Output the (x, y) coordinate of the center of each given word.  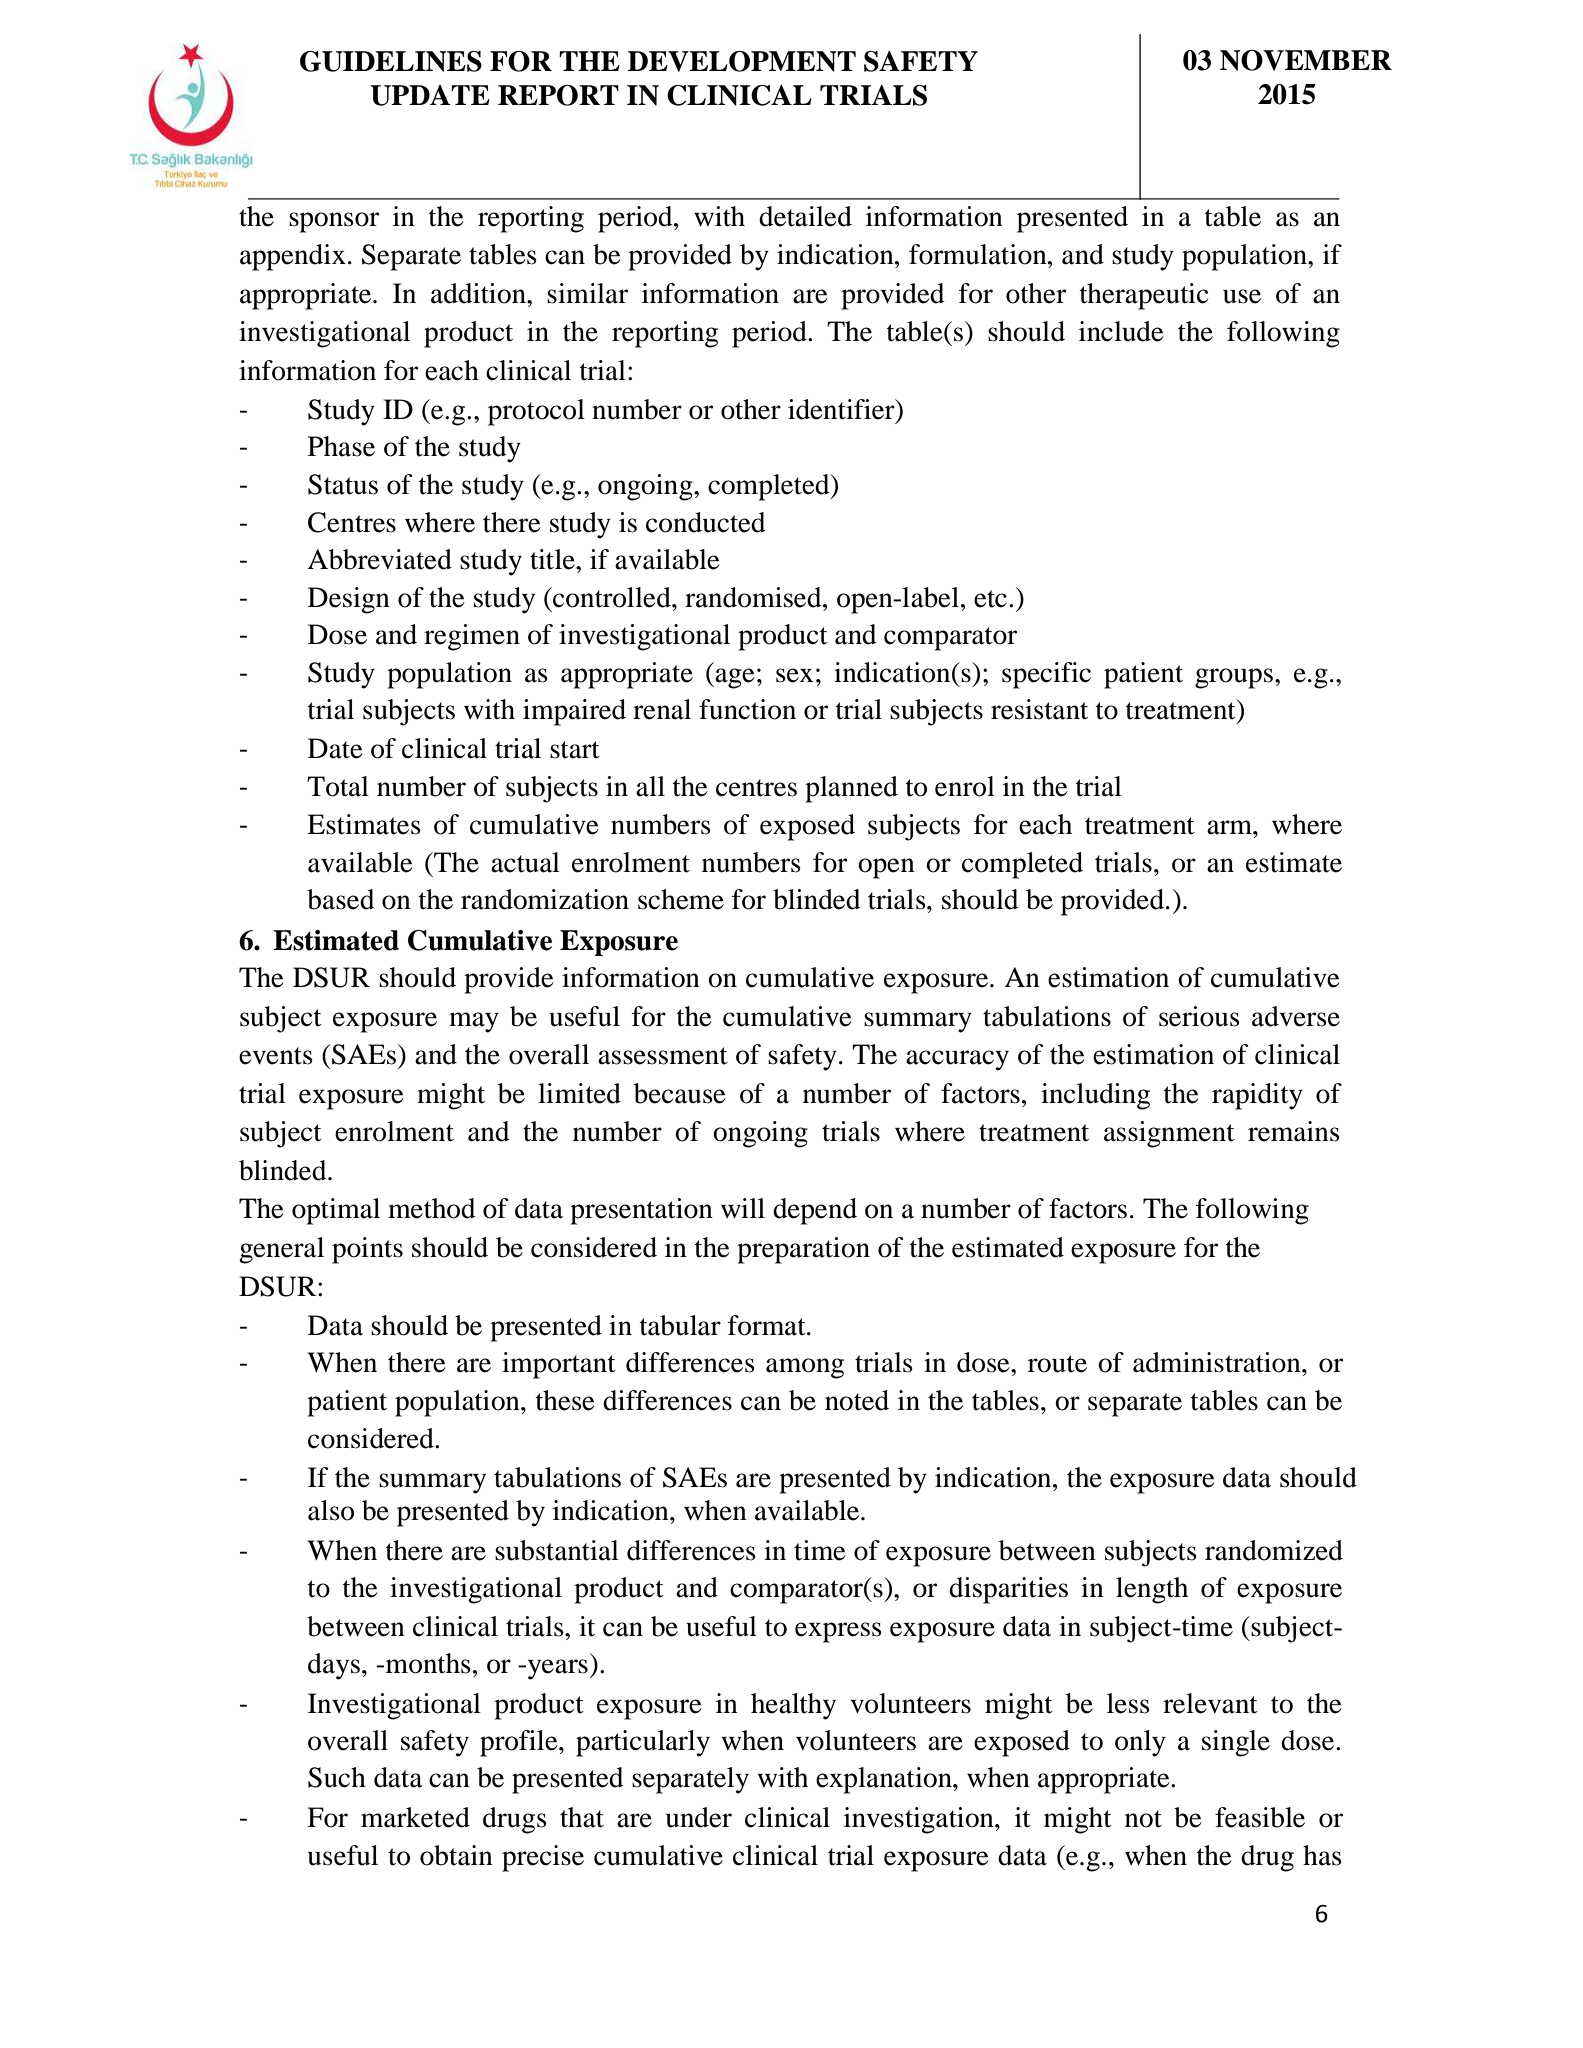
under (699, 1817)
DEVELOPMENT (742, 61)
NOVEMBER (1306, 60)
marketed (415, 1817)
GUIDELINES (391, 61)
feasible (1260, 1817)
